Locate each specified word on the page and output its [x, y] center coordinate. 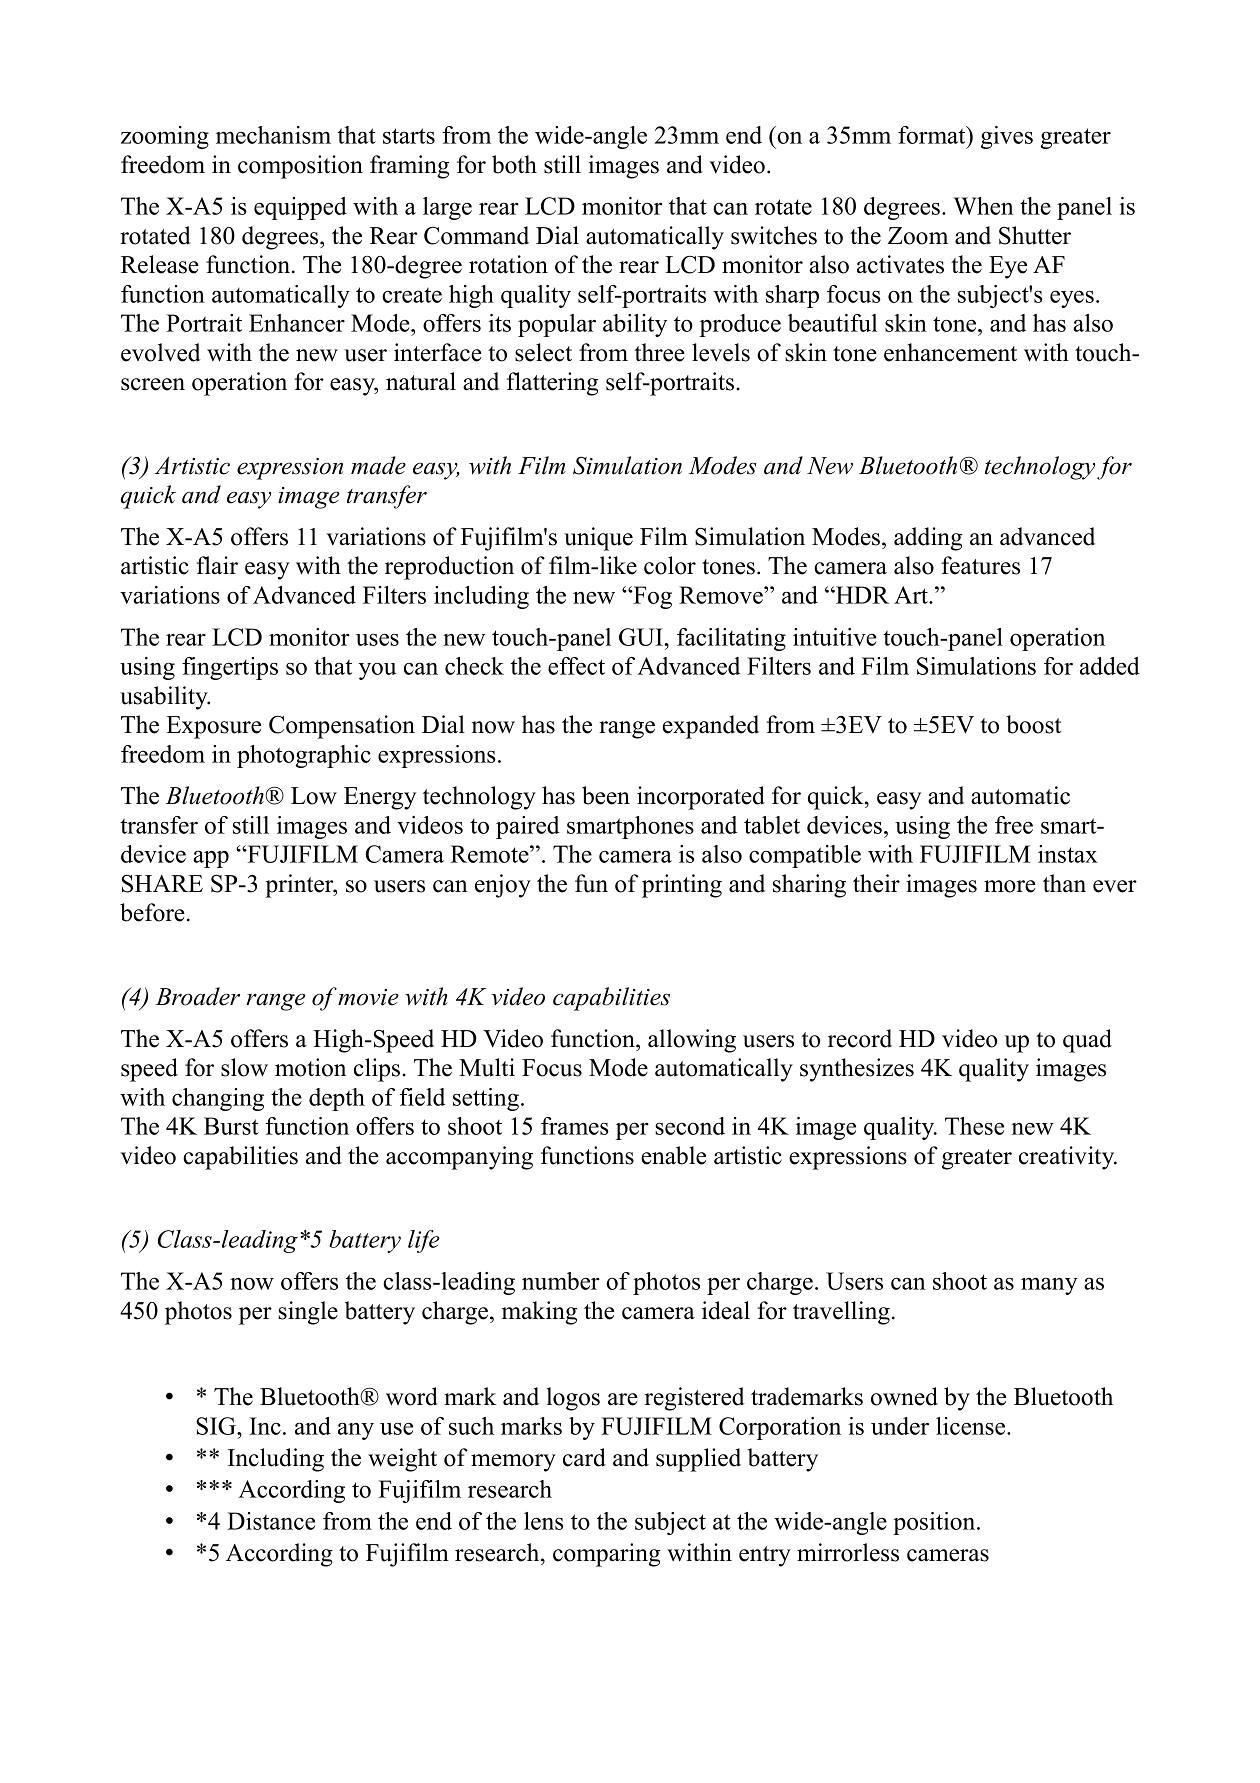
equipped [300, 208]
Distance [271, 1521]
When [983, 206]
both [514, 164]
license [972, 1426]
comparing [606, 1555]
